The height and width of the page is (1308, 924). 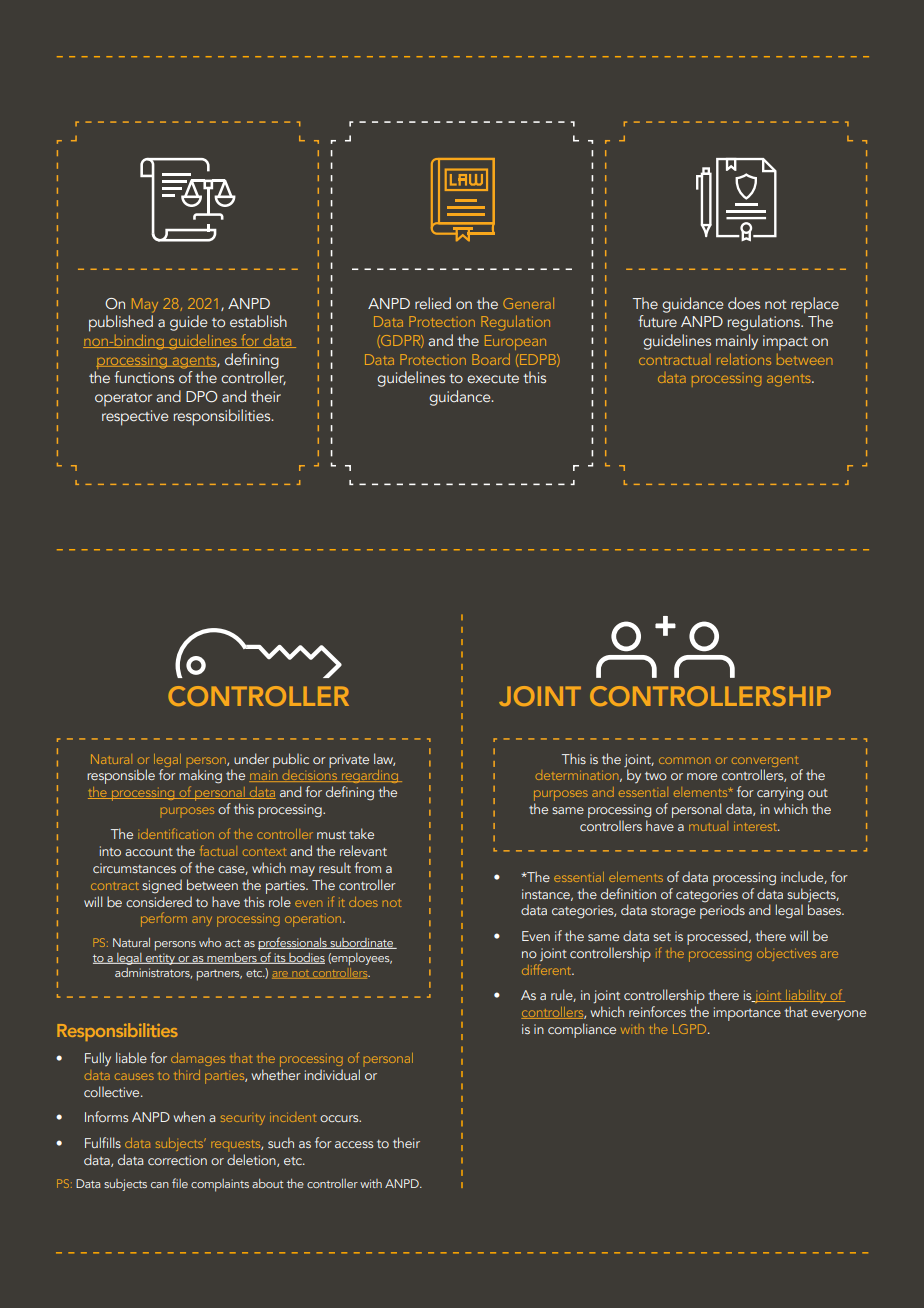 What do you see at coordinates (515, 342) in the page?
I see `European` at bounding box center [515, 342].
